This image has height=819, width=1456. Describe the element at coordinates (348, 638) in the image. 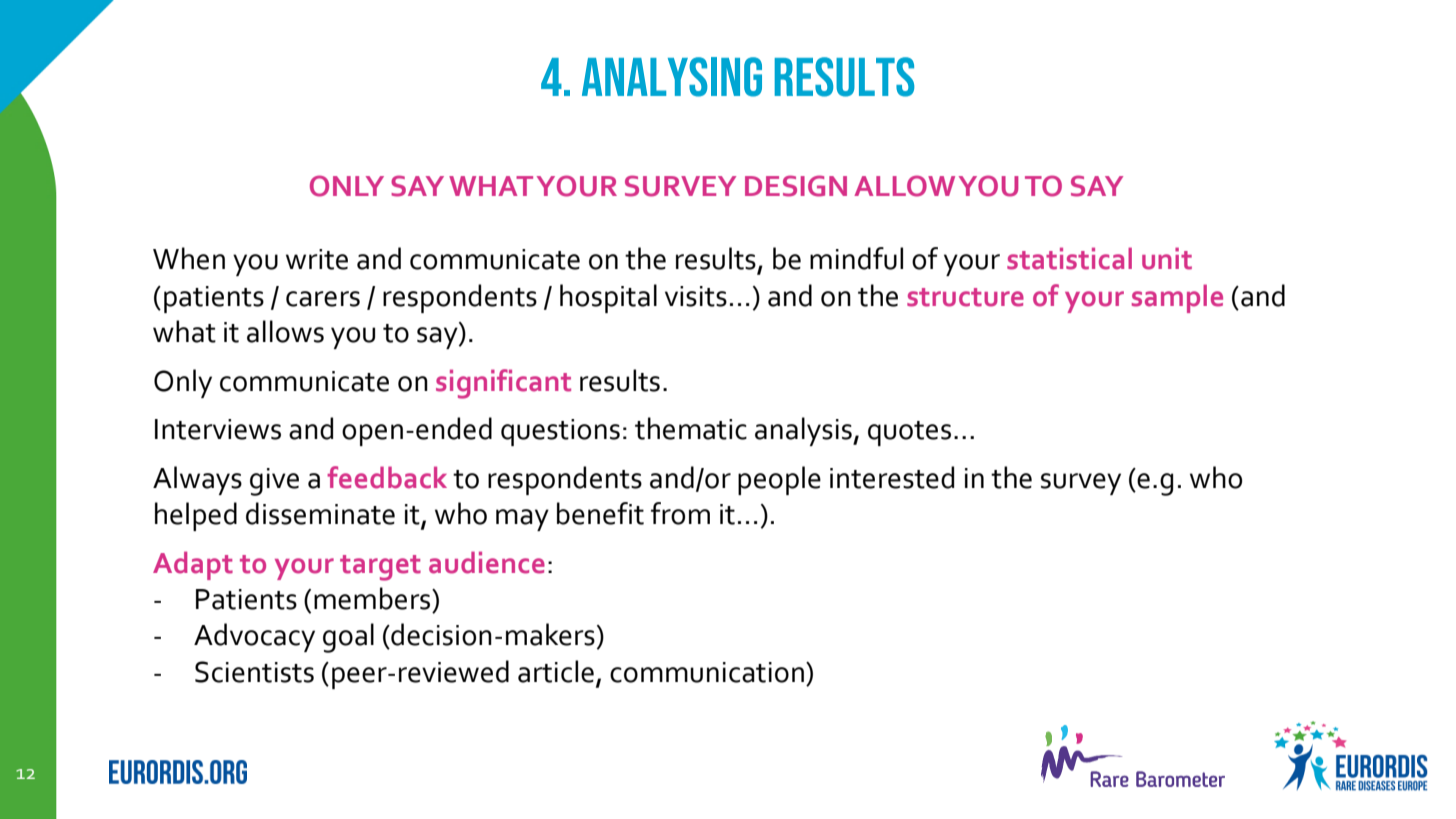

I see `goal` at that location.
